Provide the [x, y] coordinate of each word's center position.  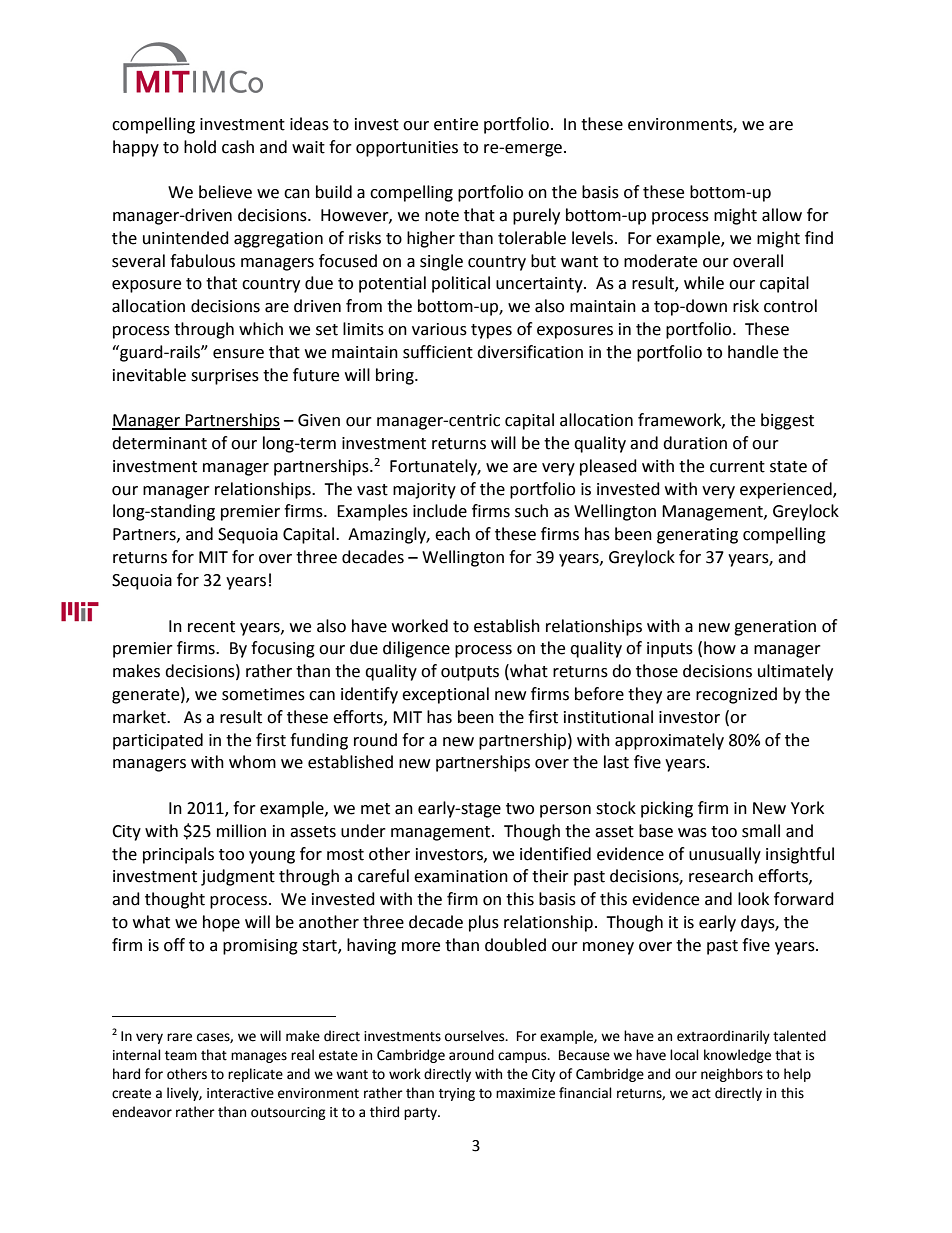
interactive [240, 1093]
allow [782, 215]
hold [200, 147]
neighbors [732, 1075]
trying [457, 1094]
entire [456, 124]
